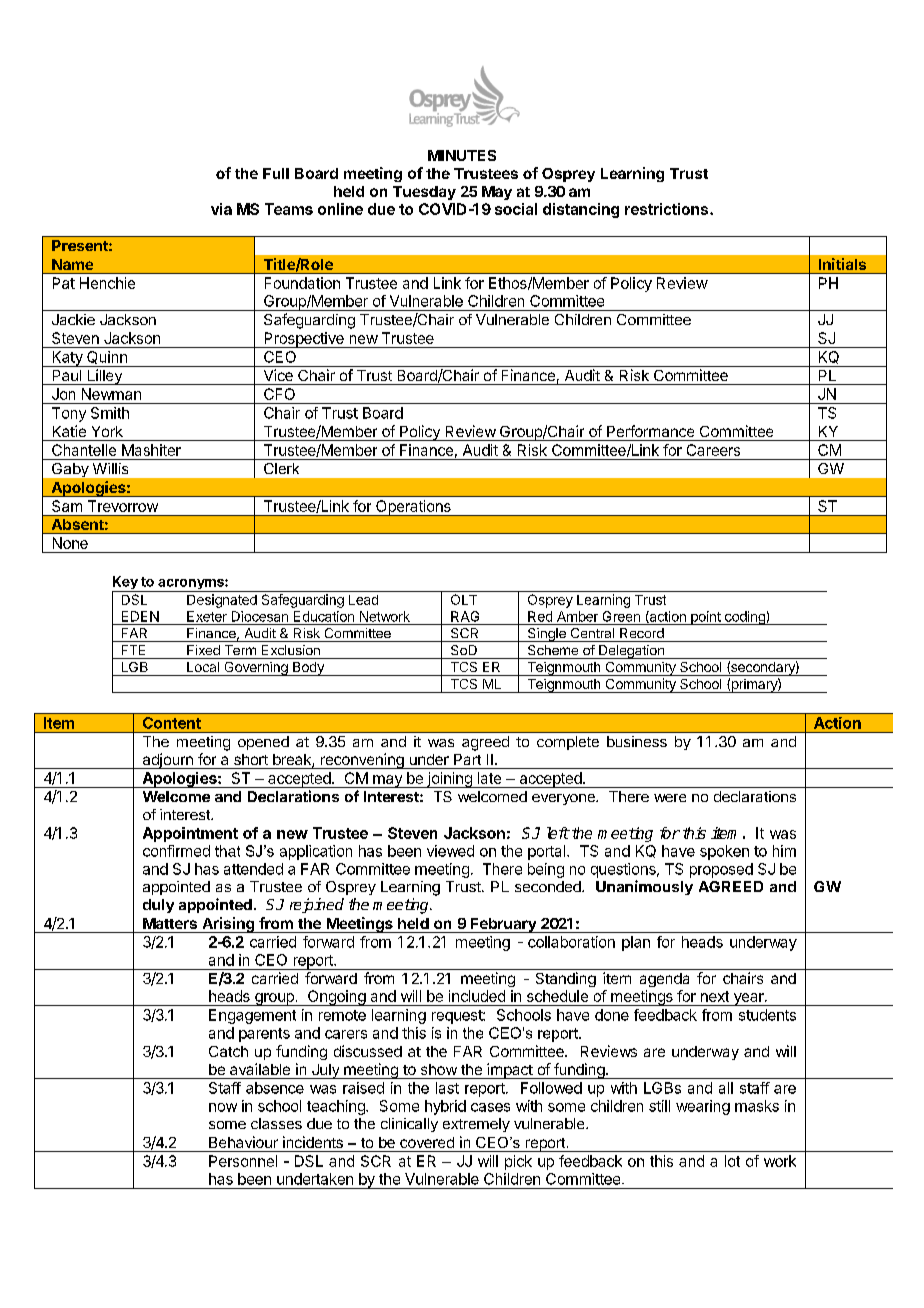 The width and height of the screenshot is (924, 1308). I want to click on Lead, so click(363, 600).
